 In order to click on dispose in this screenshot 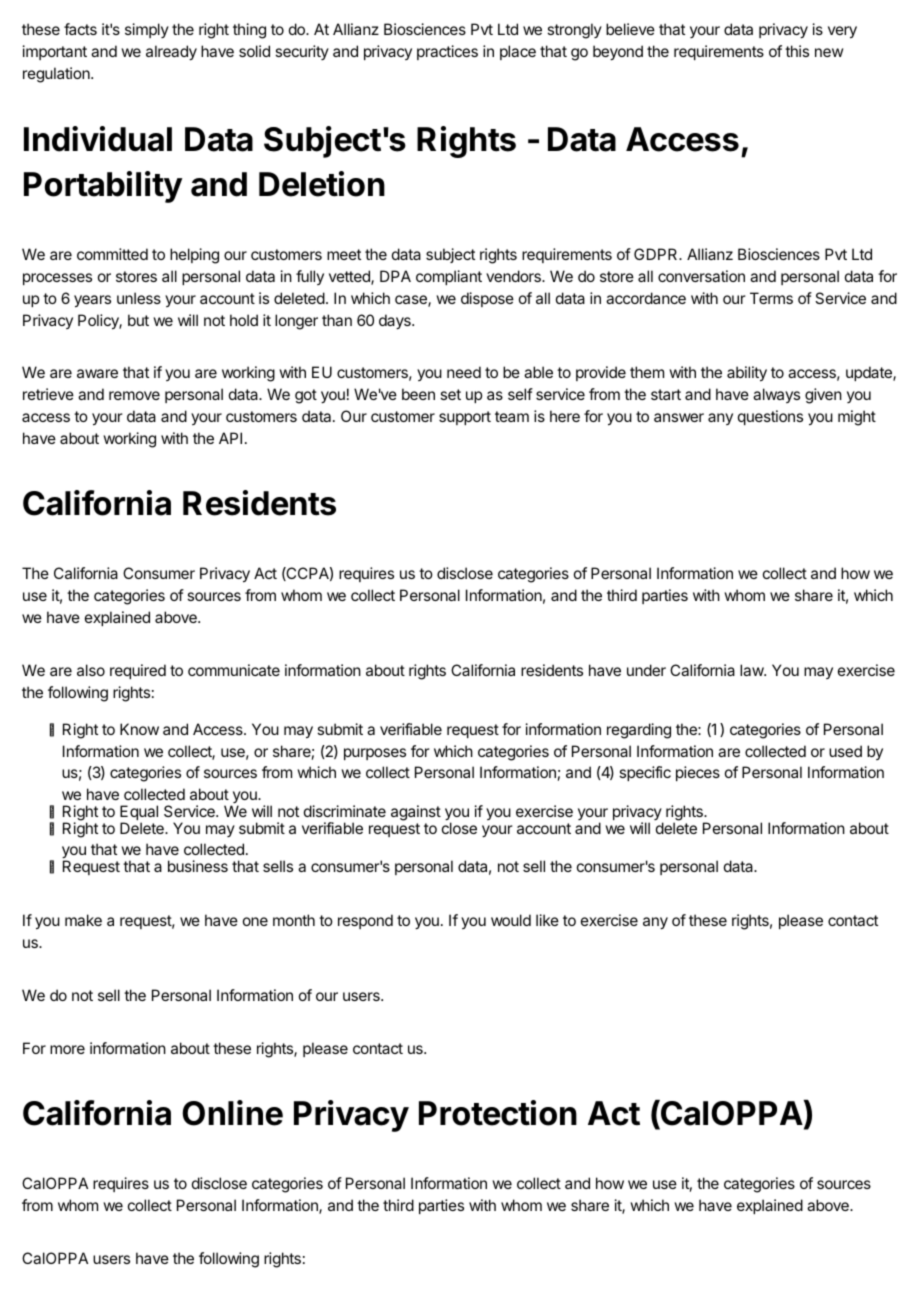, I will do `click(487, 299)`.
